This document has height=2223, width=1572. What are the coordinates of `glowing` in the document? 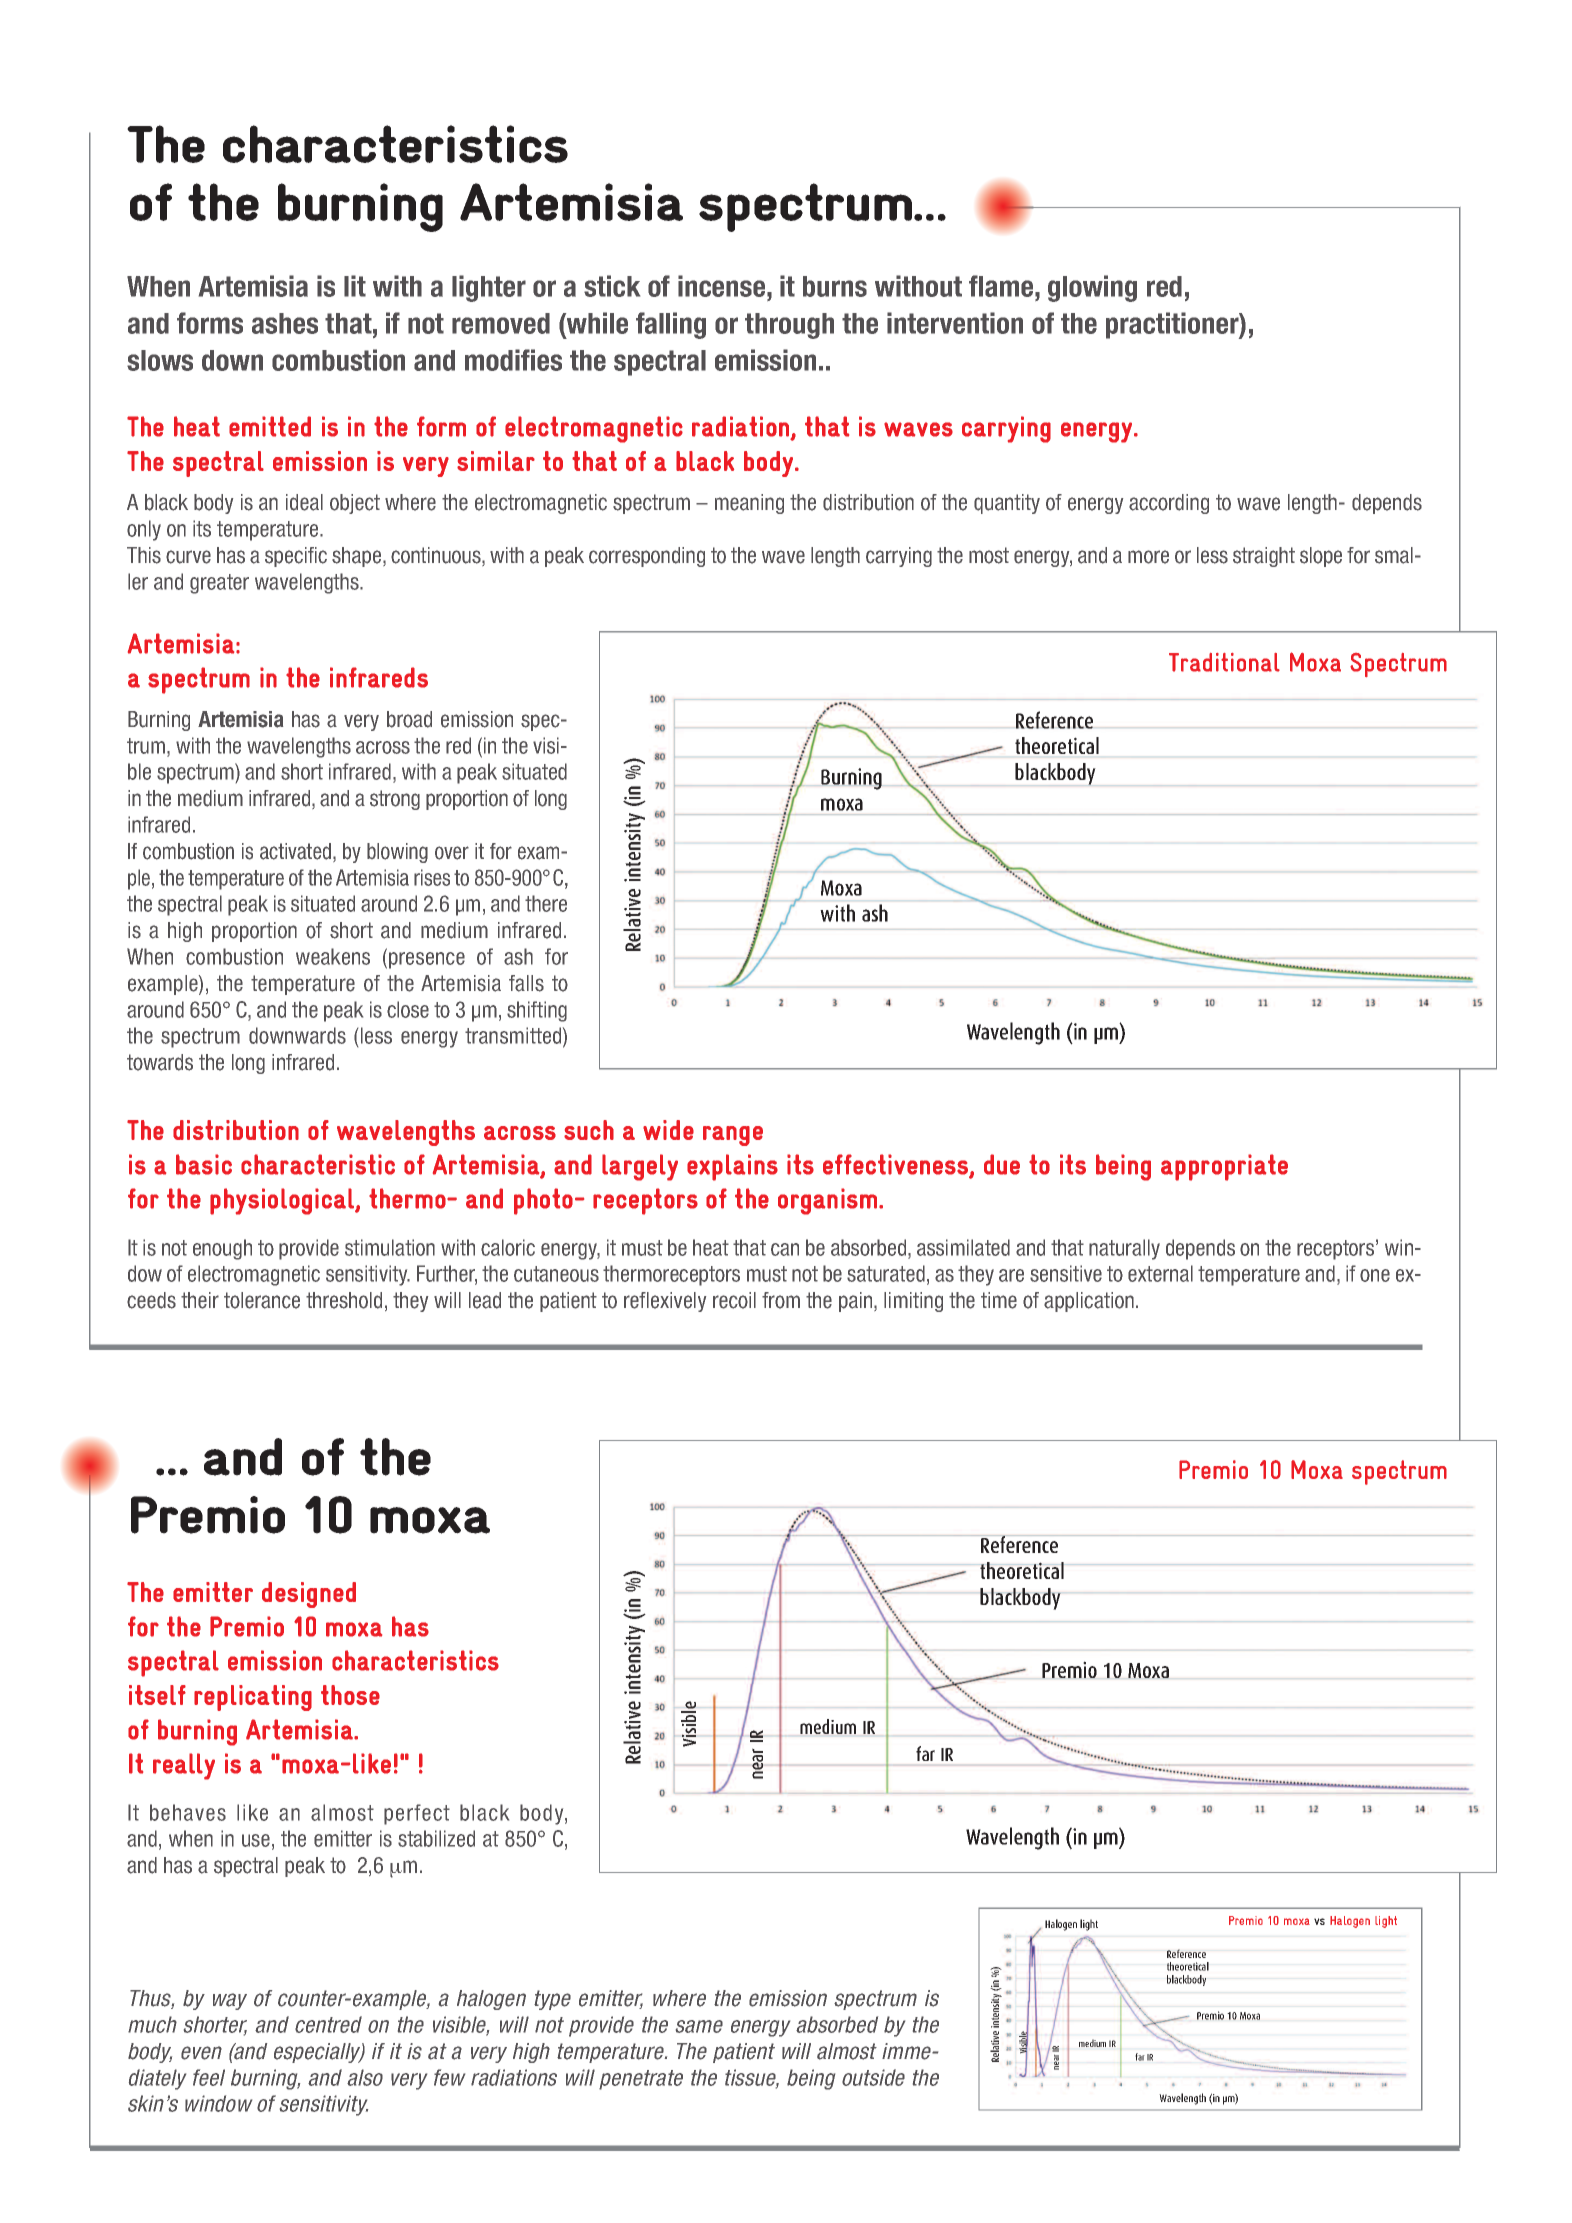 It's located at (1092, 288).
